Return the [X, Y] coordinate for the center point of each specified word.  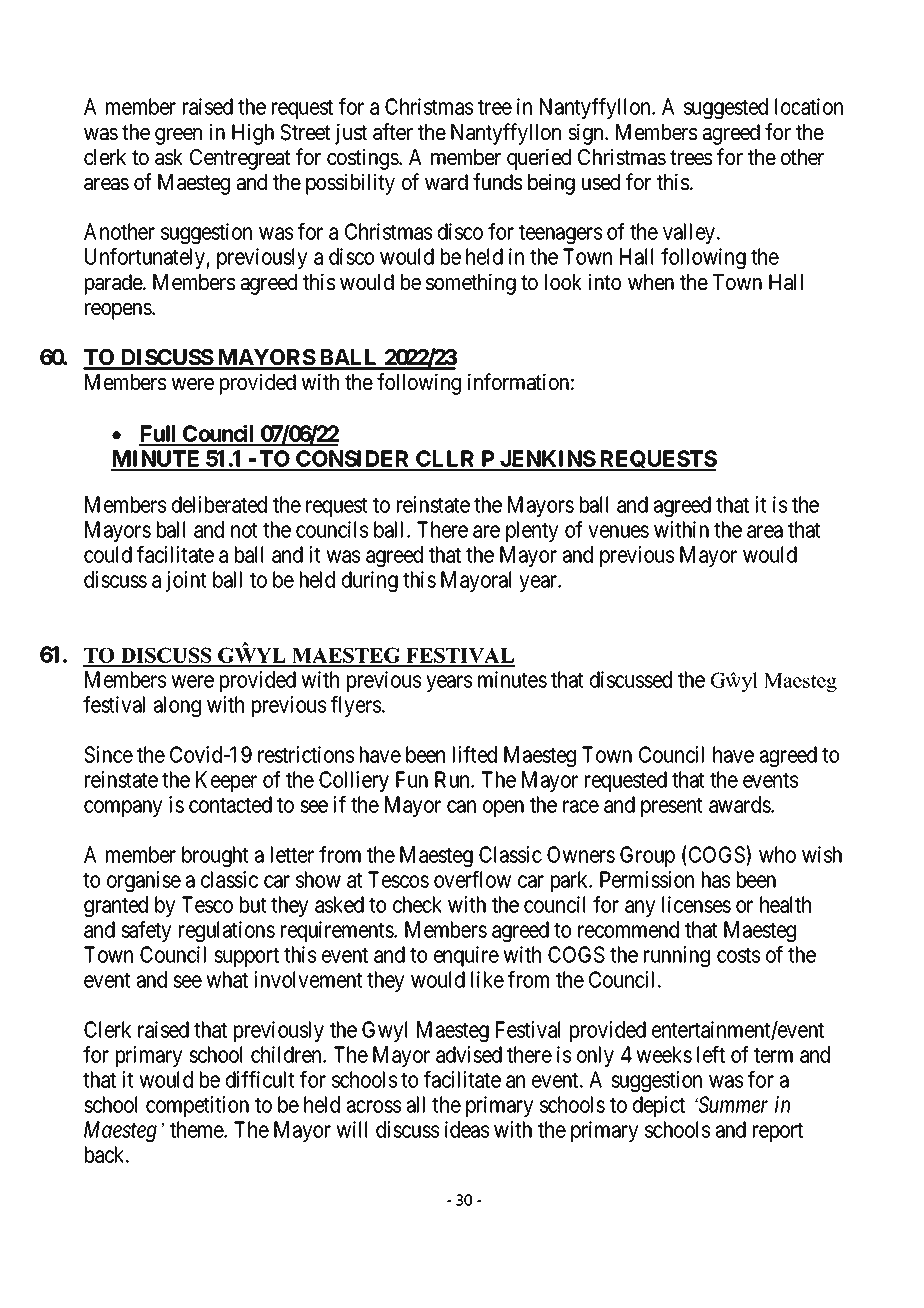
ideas [467, 1129]
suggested [726, 108]
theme [197, 1129]
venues [618, 531]
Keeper [226, 781]
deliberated [219, 504]
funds [498, 182]
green [178, 136]
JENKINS [547, 460]
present [672, 807]
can [461, 806]
